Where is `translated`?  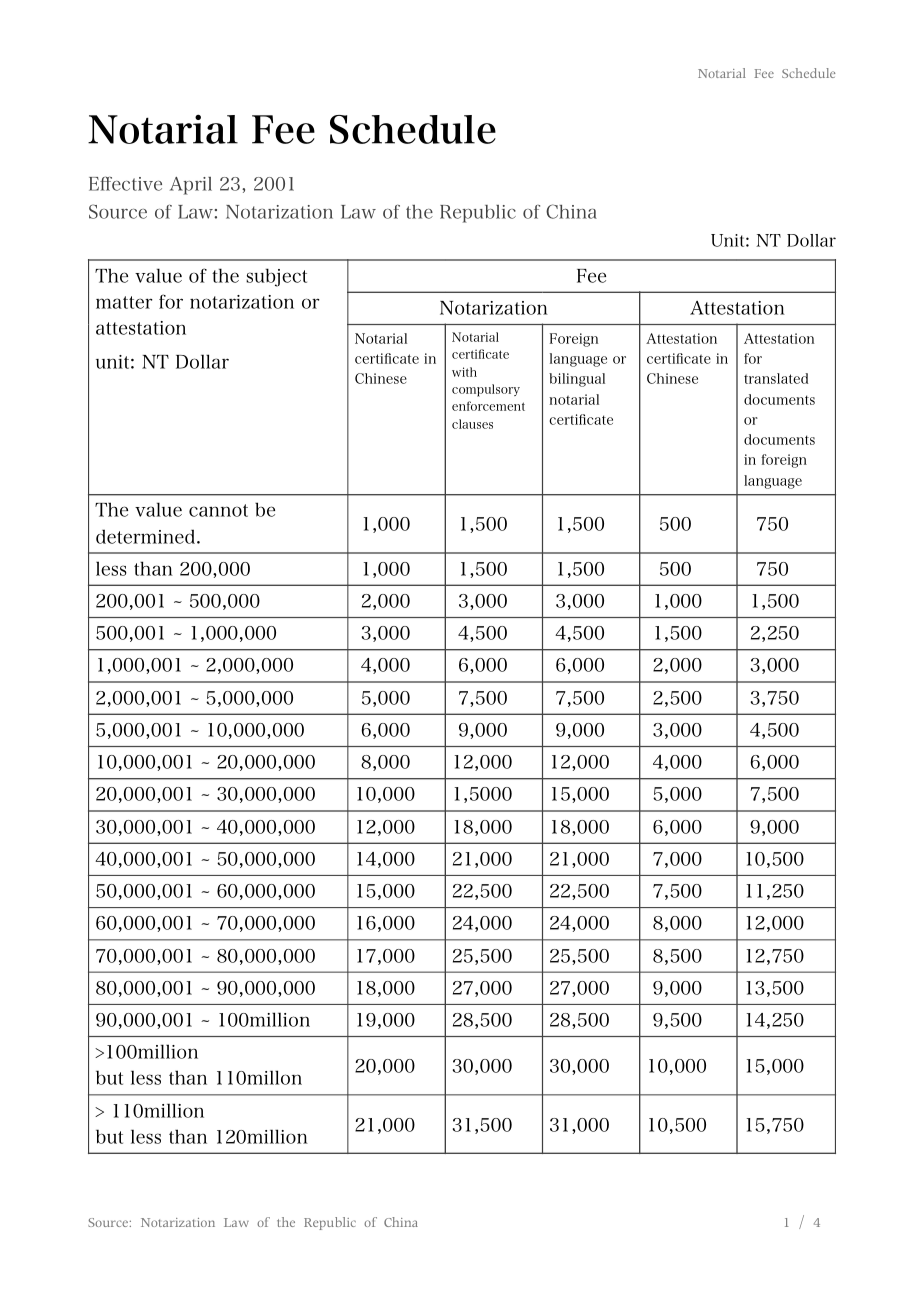
translated is located at coordinates (776, 378).
